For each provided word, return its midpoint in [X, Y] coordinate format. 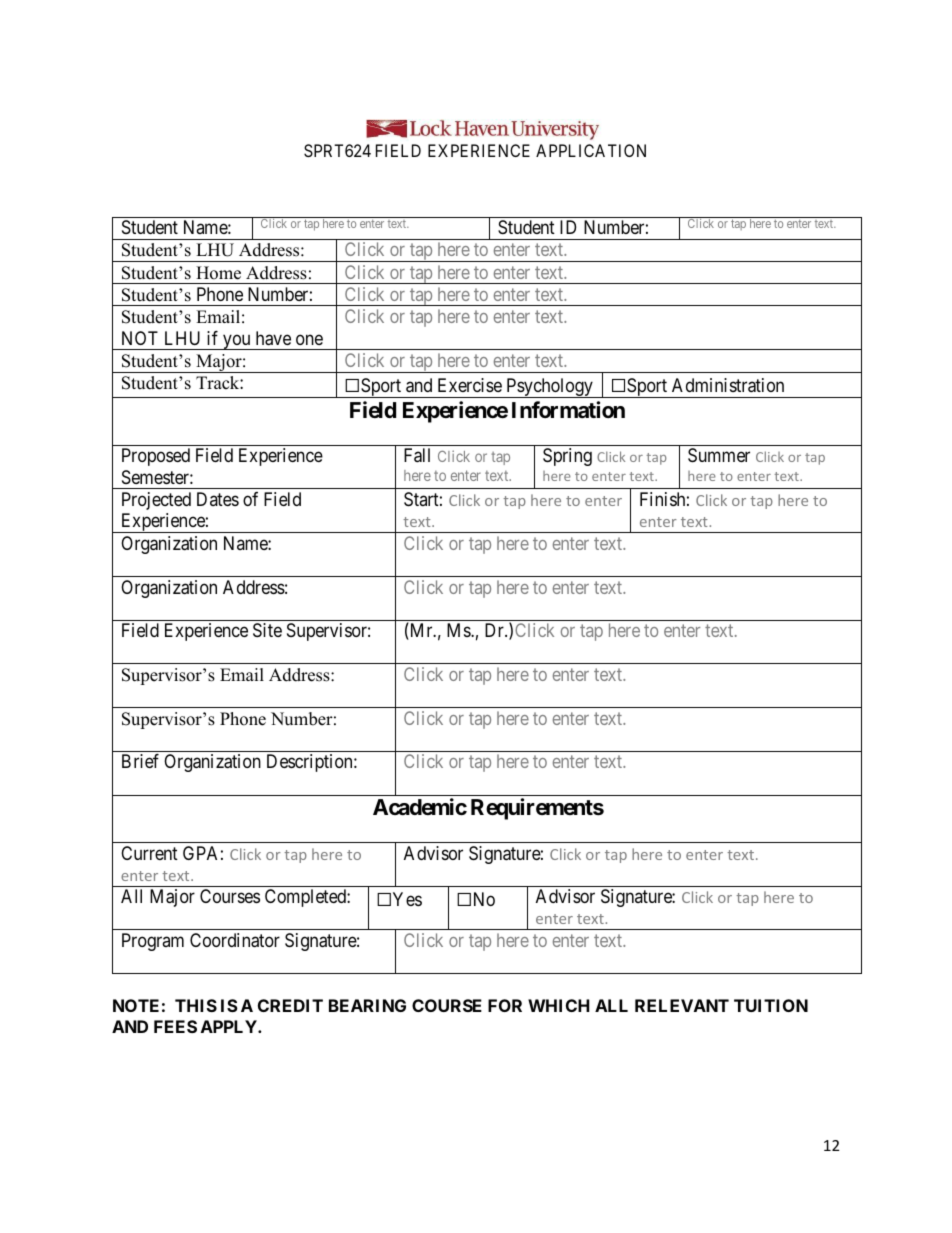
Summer [719, 455]
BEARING [367, 1005]
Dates [218, 499]
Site [267, 630]
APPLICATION [591, 150]
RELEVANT [682, 1005]
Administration [728, 385]
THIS [196, 1005]
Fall [417, 455]
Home [218, 273]
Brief [140, 761]
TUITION [771, 1005]
